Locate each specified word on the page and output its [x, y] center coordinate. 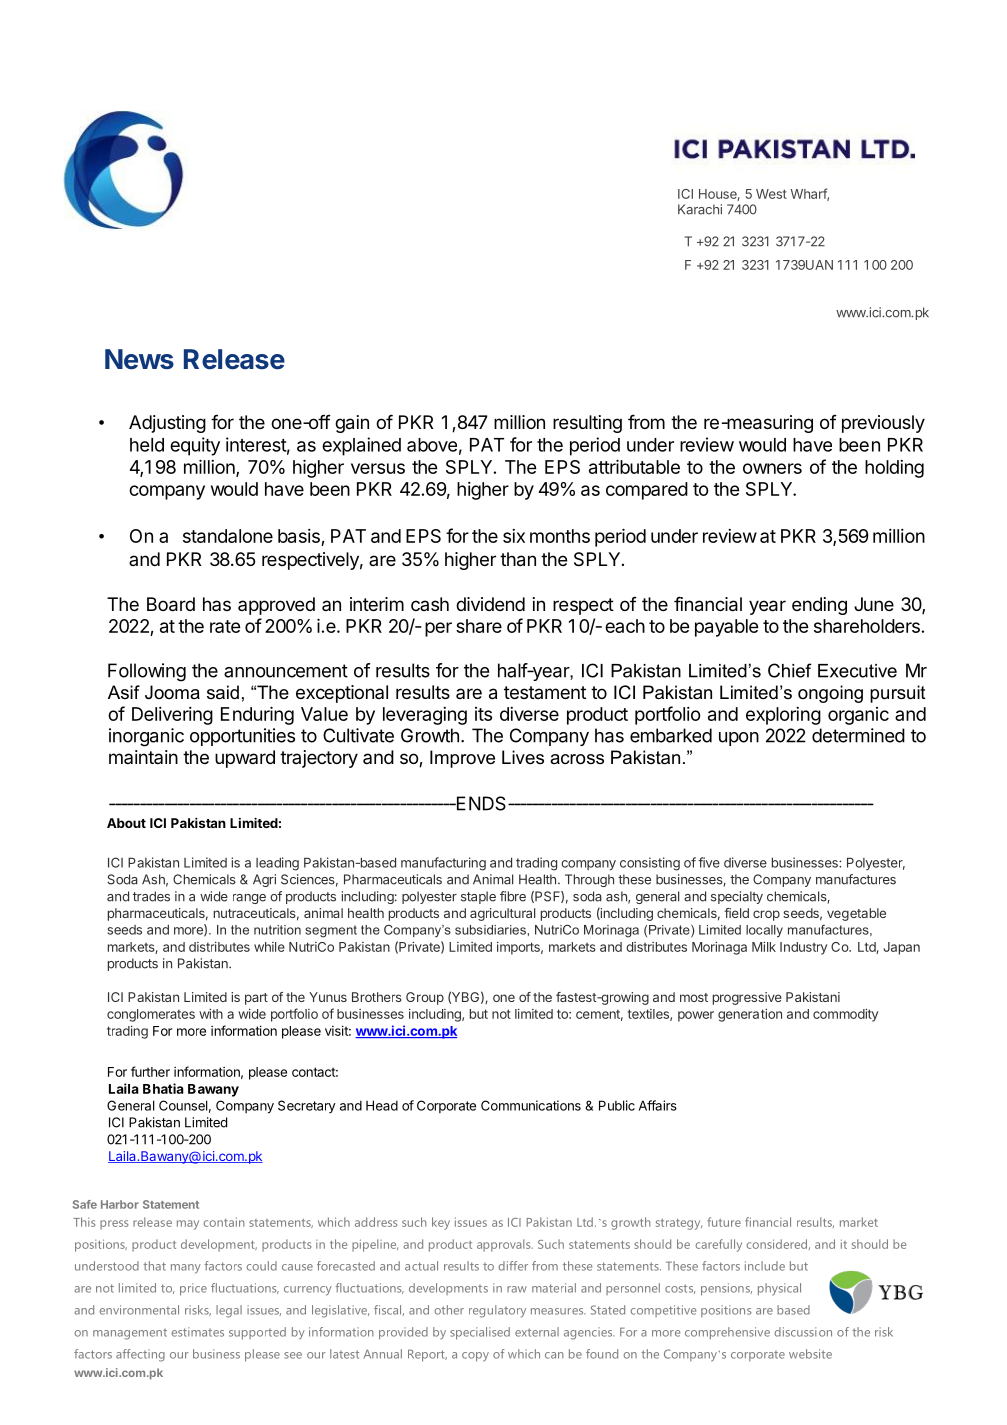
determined [858, 735]
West [771, 194]
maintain [143, 757]
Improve [462, 759]
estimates [197, 1332]
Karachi [700, 209]
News [139, 359]
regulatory [497, 1311]
